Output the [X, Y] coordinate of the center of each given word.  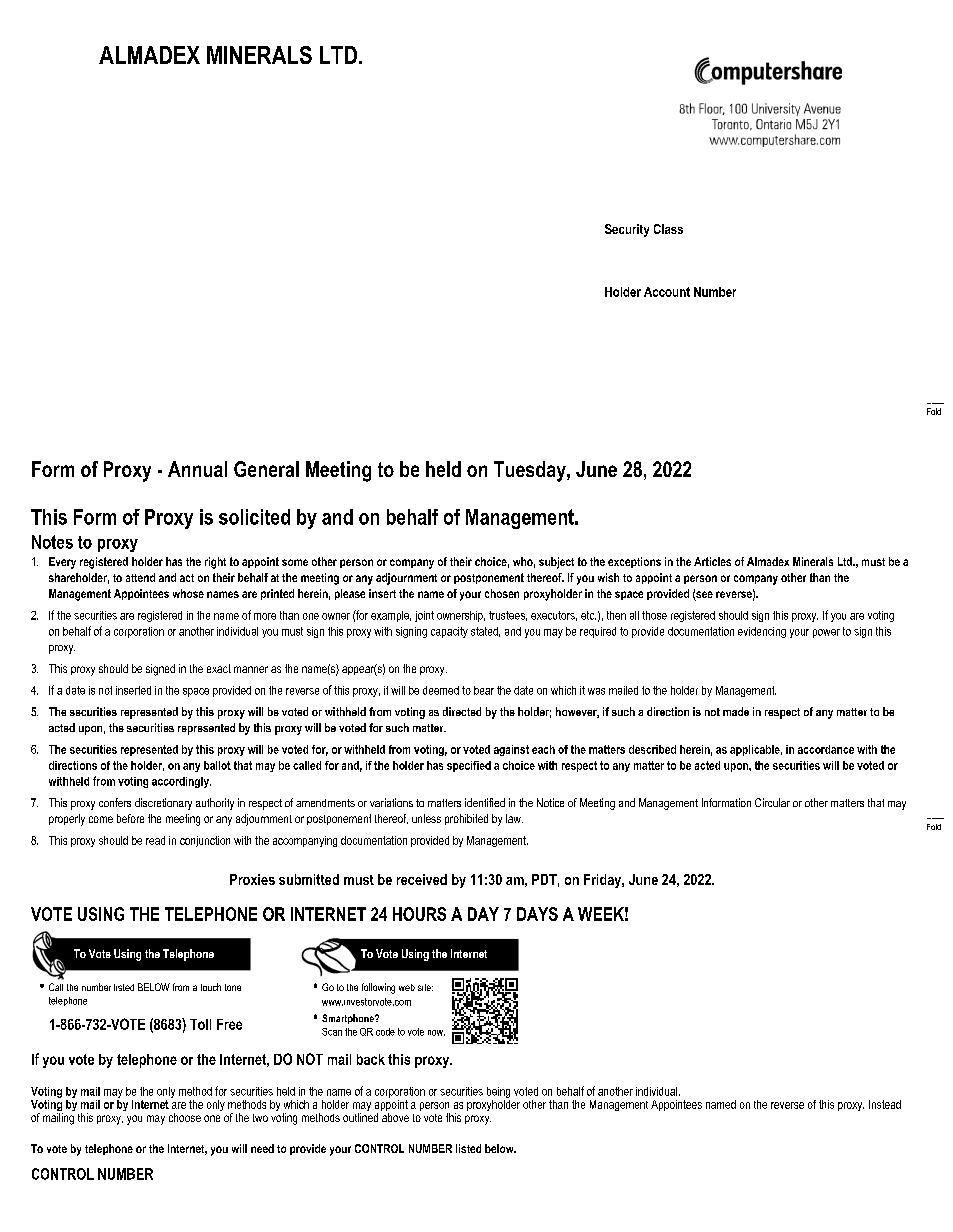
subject [556, 563]
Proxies [252, 879]
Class [668, 229]
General [266, 469]
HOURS [419, 914]
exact [219, 668]
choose [185, 1117]
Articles [712, 561]
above [395, 1117]
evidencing [762, 632]
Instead [885, 1104]
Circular [772, 802]
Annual [197, 469]
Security [627, 230]
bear [484, 690]
